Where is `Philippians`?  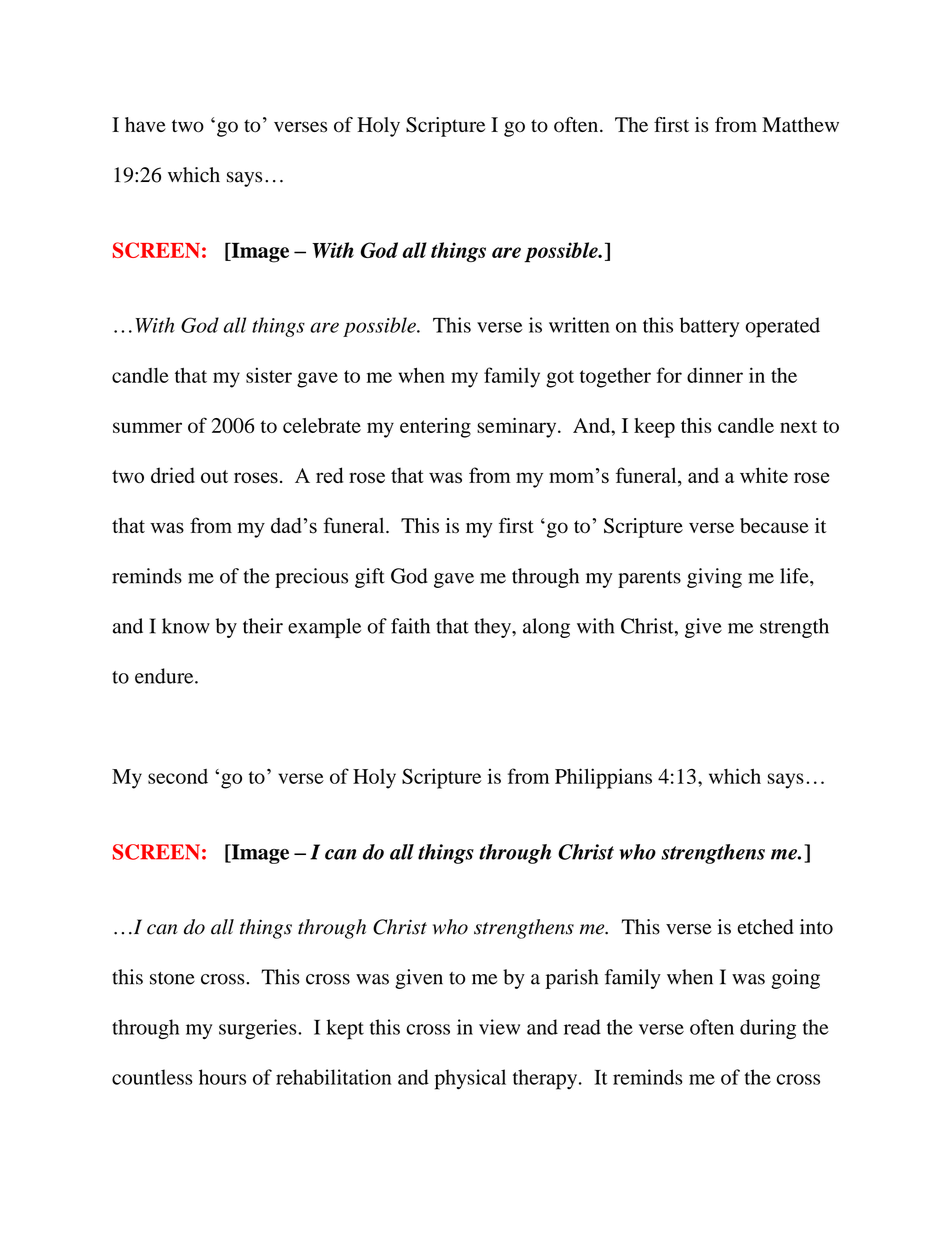
Philippians is located at coordinates (603, 778).
